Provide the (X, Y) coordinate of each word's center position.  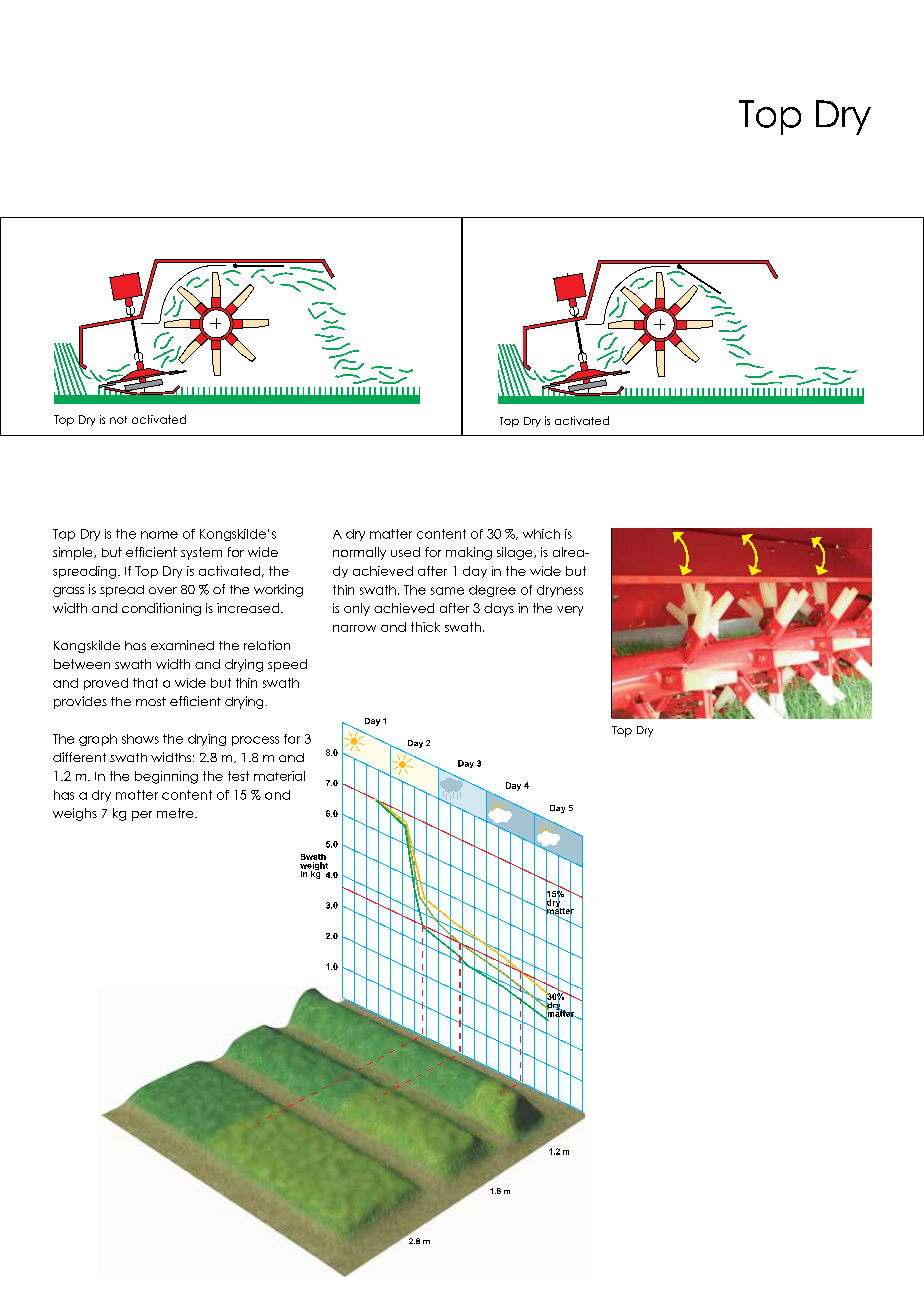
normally (359, 553)
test (238, 776)
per (142, 816)
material (279, 776)
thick (425, 627)
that (145, 683)
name (159, 535)
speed (287, 665)
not (118, 420)
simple (74, 553)
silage (516, 553)
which (541, 534)
